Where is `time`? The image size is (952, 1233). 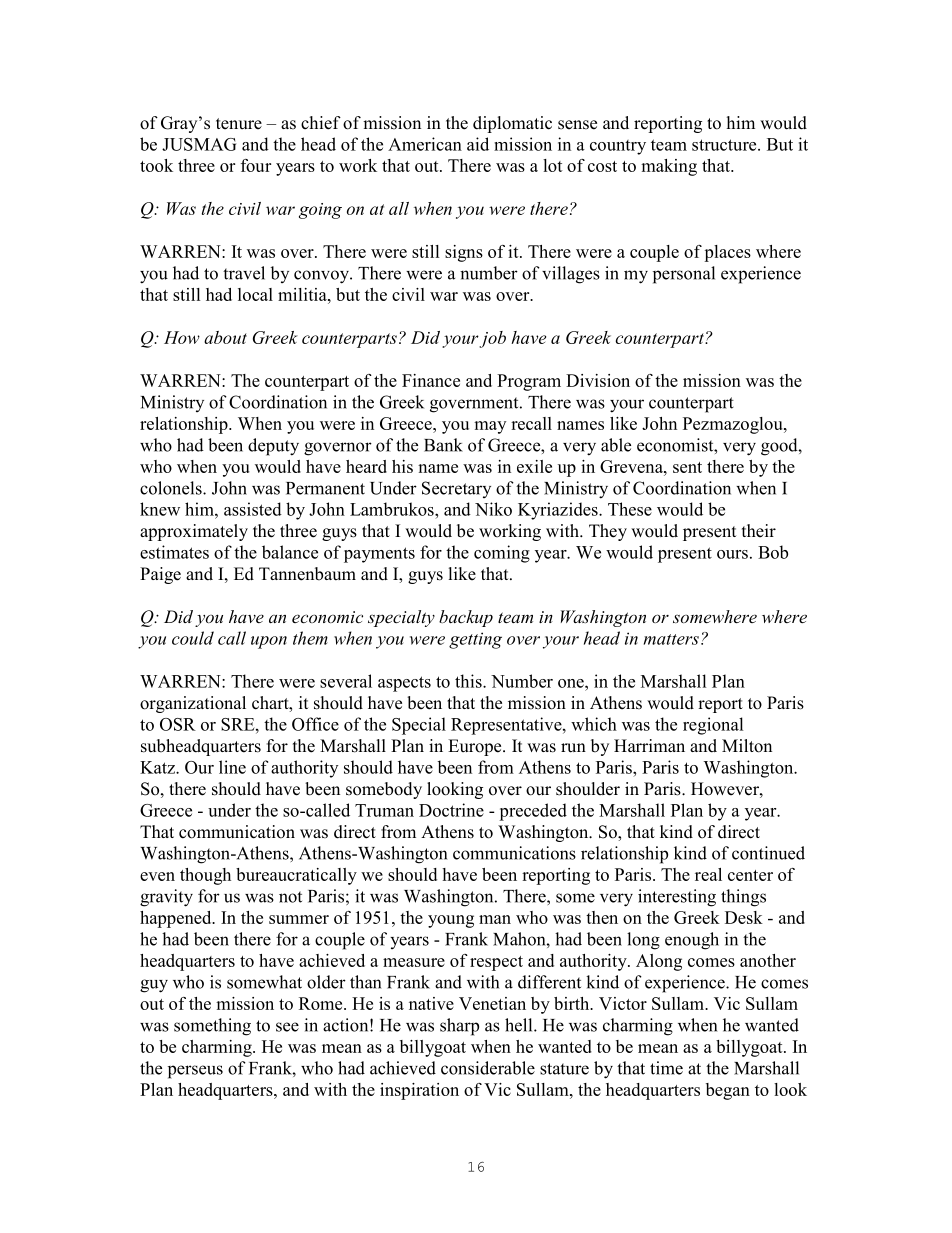
time is located at coordinates (666, 1068).
